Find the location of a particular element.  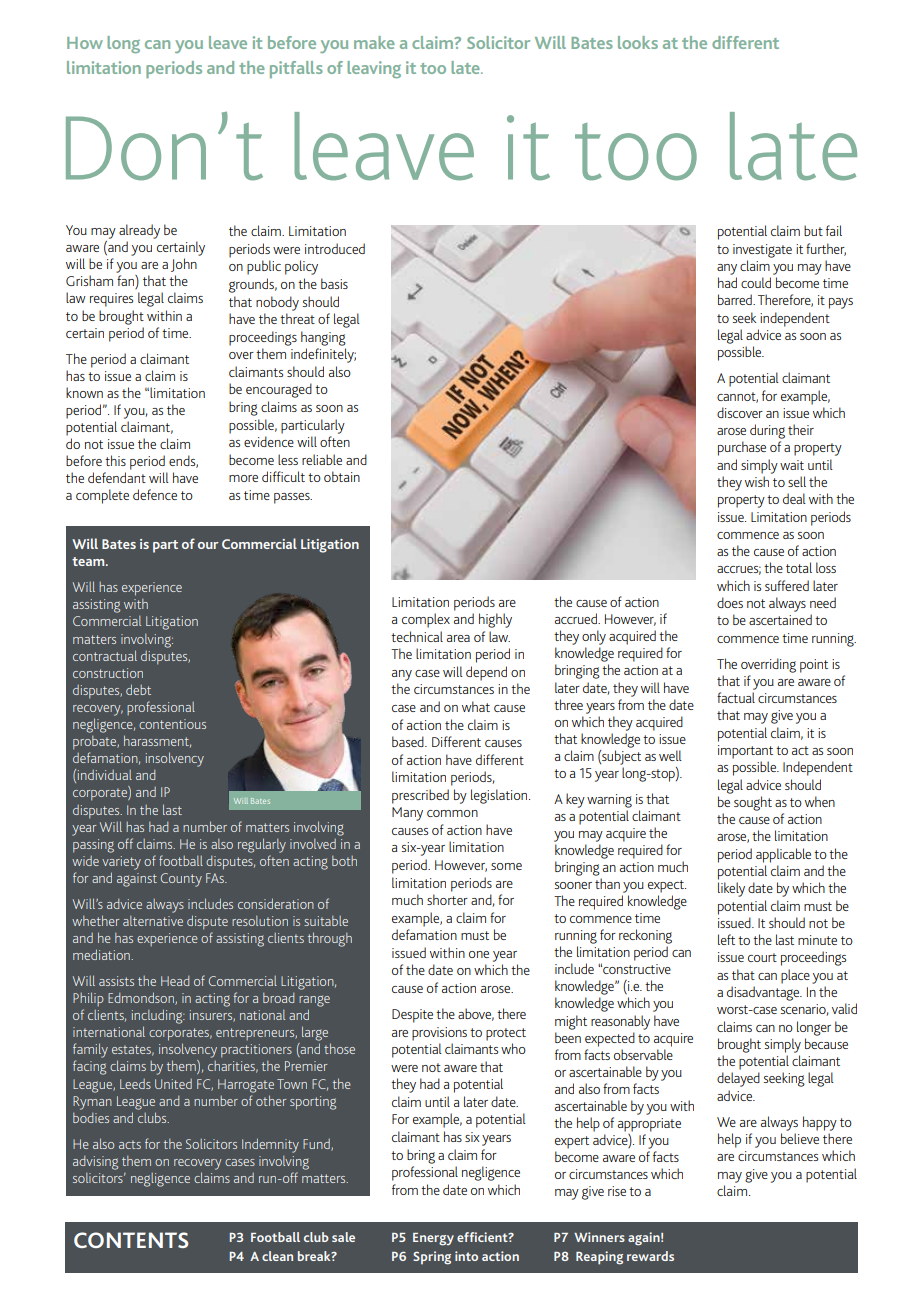

Energy is located at coordinates (433, 1239).
